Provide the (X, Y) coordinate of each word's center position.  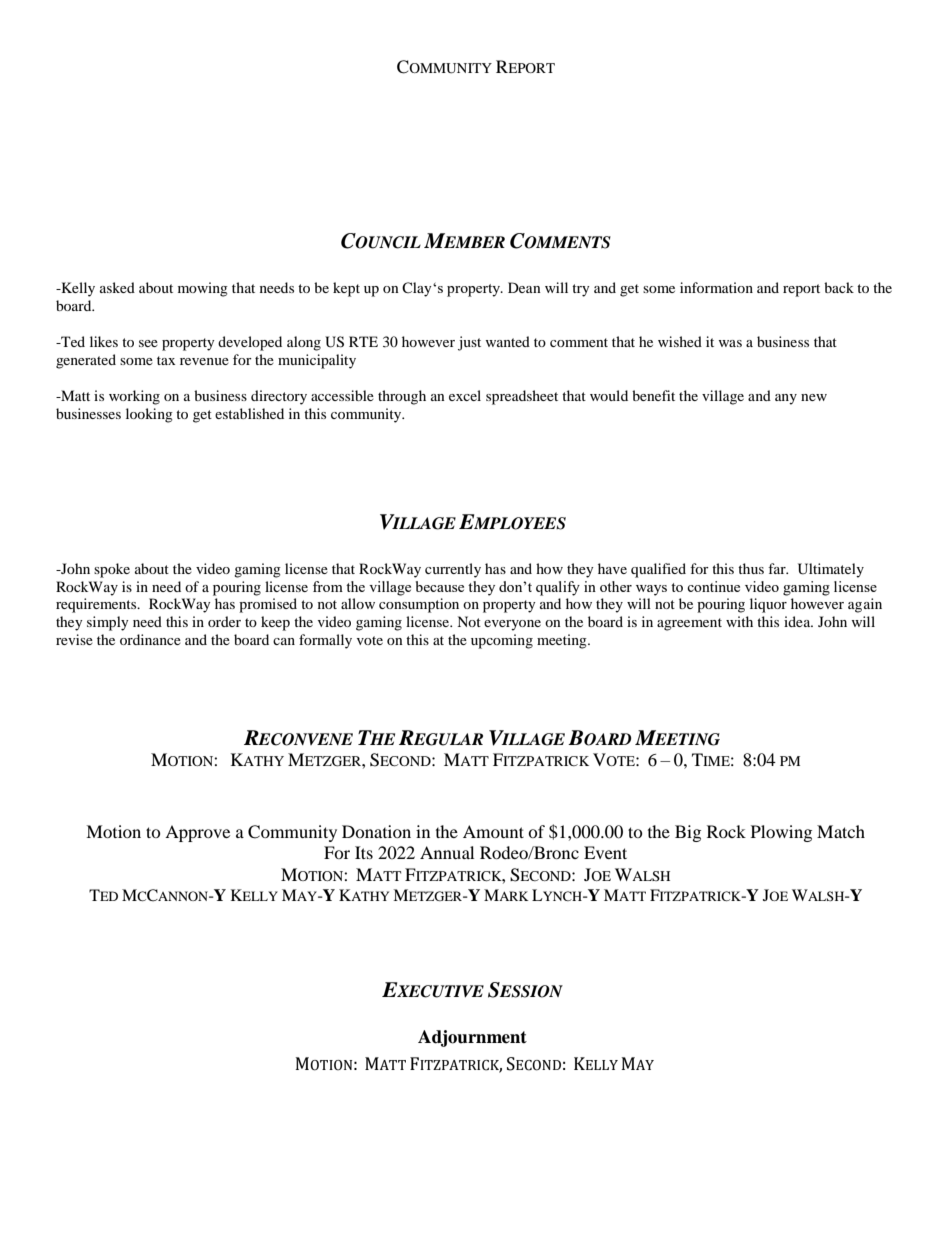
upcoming (502, 641)
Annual (447, 852)
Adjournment (472, 1038)
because (440, 586)
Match (841, 831)
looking (149, 415)
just (469, 343)
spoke (112, 570)
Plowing (781, 833)
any (786, 399)
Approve (197, 833)
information (716, 287)
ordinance (150, 639)
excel (465, 395)
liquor (768, 605)
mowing (203, 289)
